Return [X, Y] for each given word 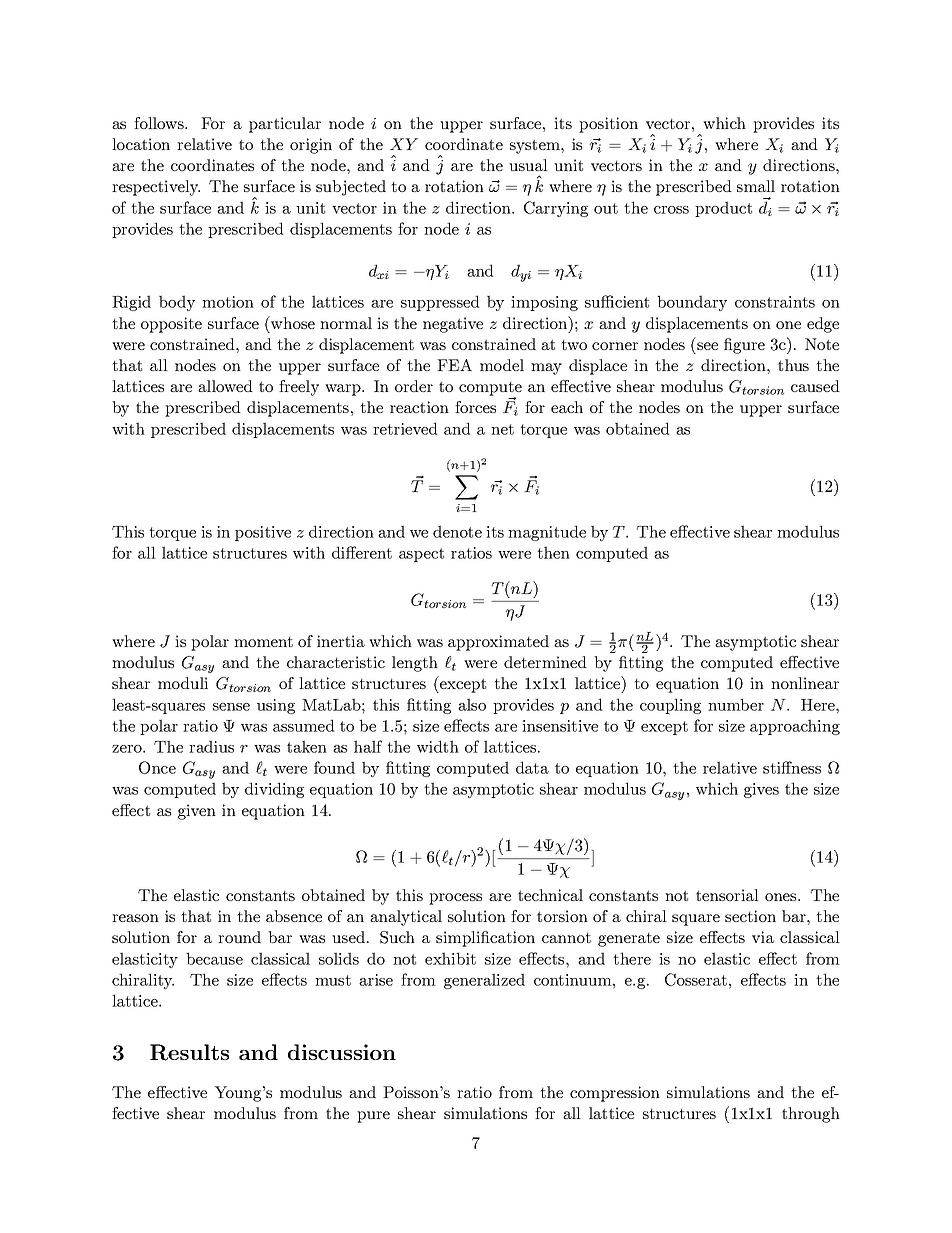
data [532, 767]
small [756, 186]
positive [263, 533]
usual [528, 165]
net [502, 429]
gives [761, 790]
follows [160, 123]
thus [793, 365]
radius [211, 746]
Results [189, 1052]
